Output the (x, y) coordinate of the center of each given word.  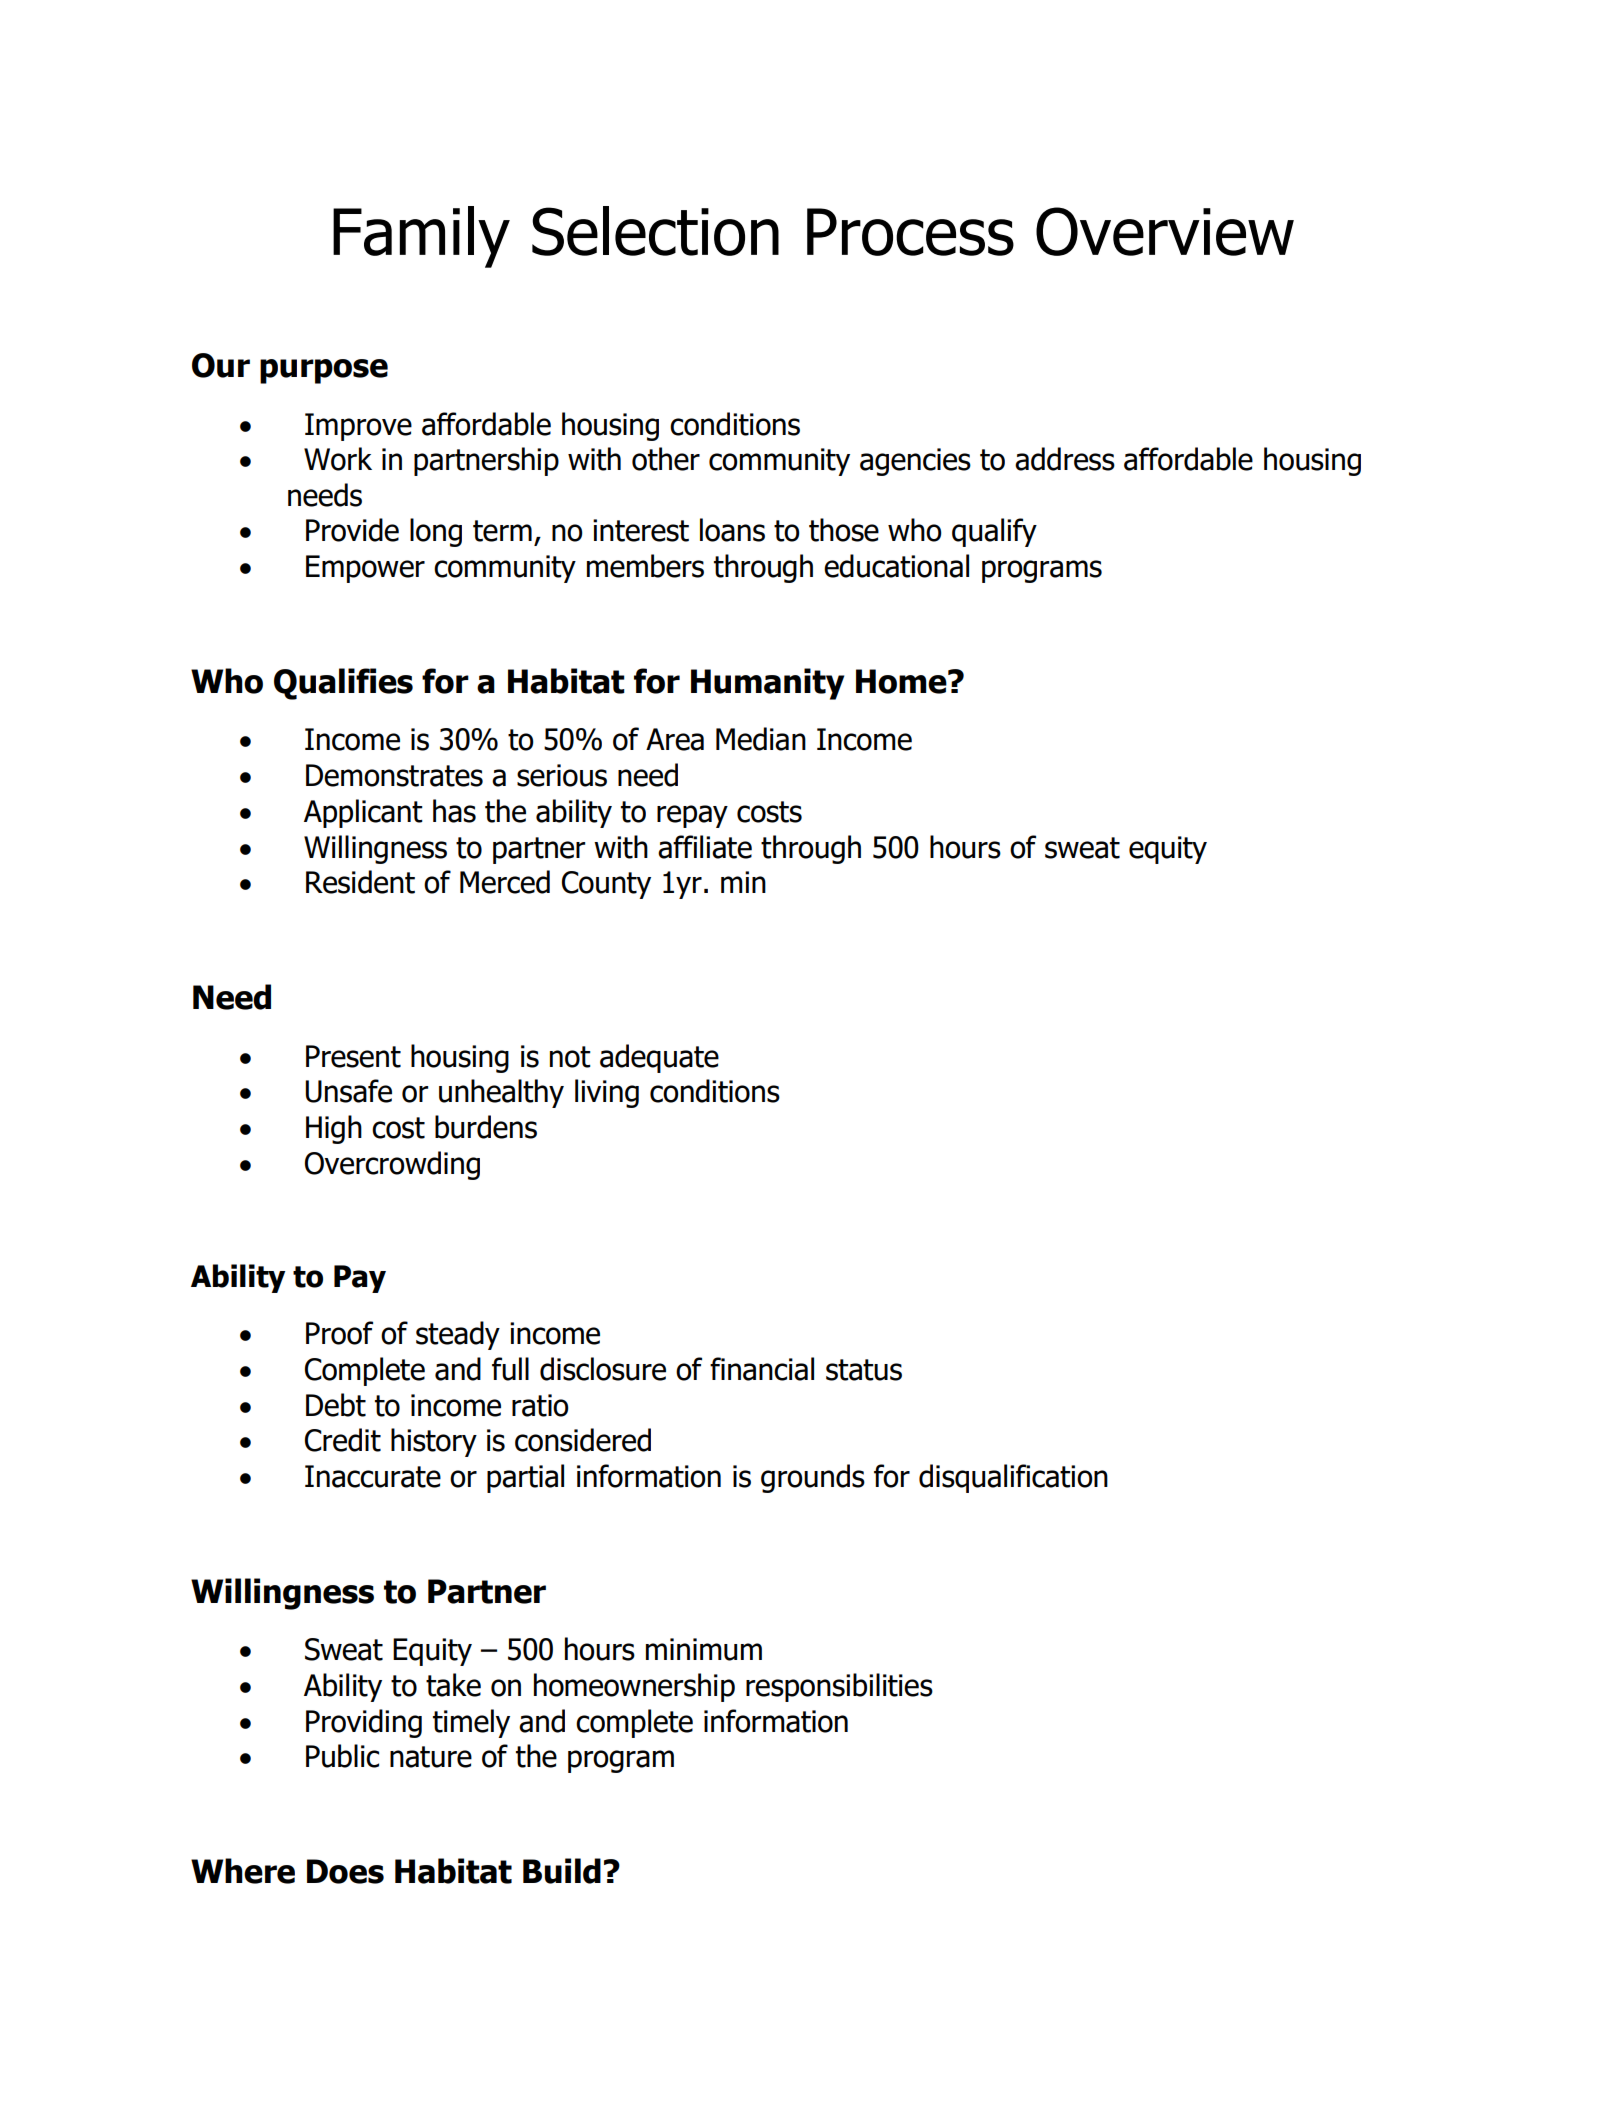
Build (562, 1871)
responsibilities (839, 1687)
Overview (1165, 231)
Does (345, 1871)
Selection (655, 231)
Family (421, 237)
